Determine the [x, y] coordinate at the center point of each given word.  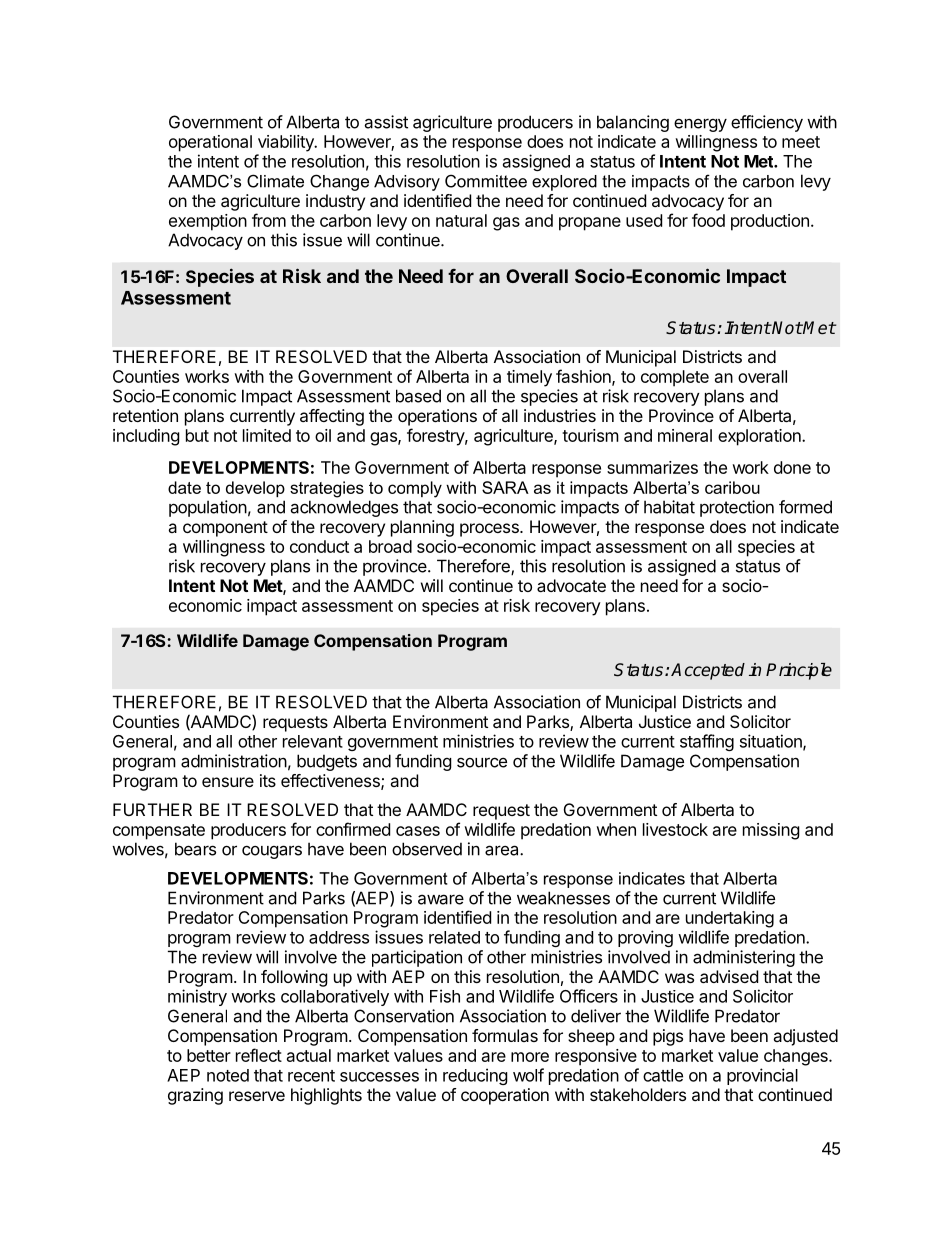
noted [228, 1075]
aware [441, 899]
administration [234, 761]
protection [737, 508]
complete [675, 378]
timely [529, 378]
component [225, 529]
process [490, 530]
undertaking [730, 919]
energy [700, 125]
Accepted [708, 671]
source [482, 762]
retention [145, 415]
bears [195, 849]
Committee [486, 181]
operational [210, 143]
